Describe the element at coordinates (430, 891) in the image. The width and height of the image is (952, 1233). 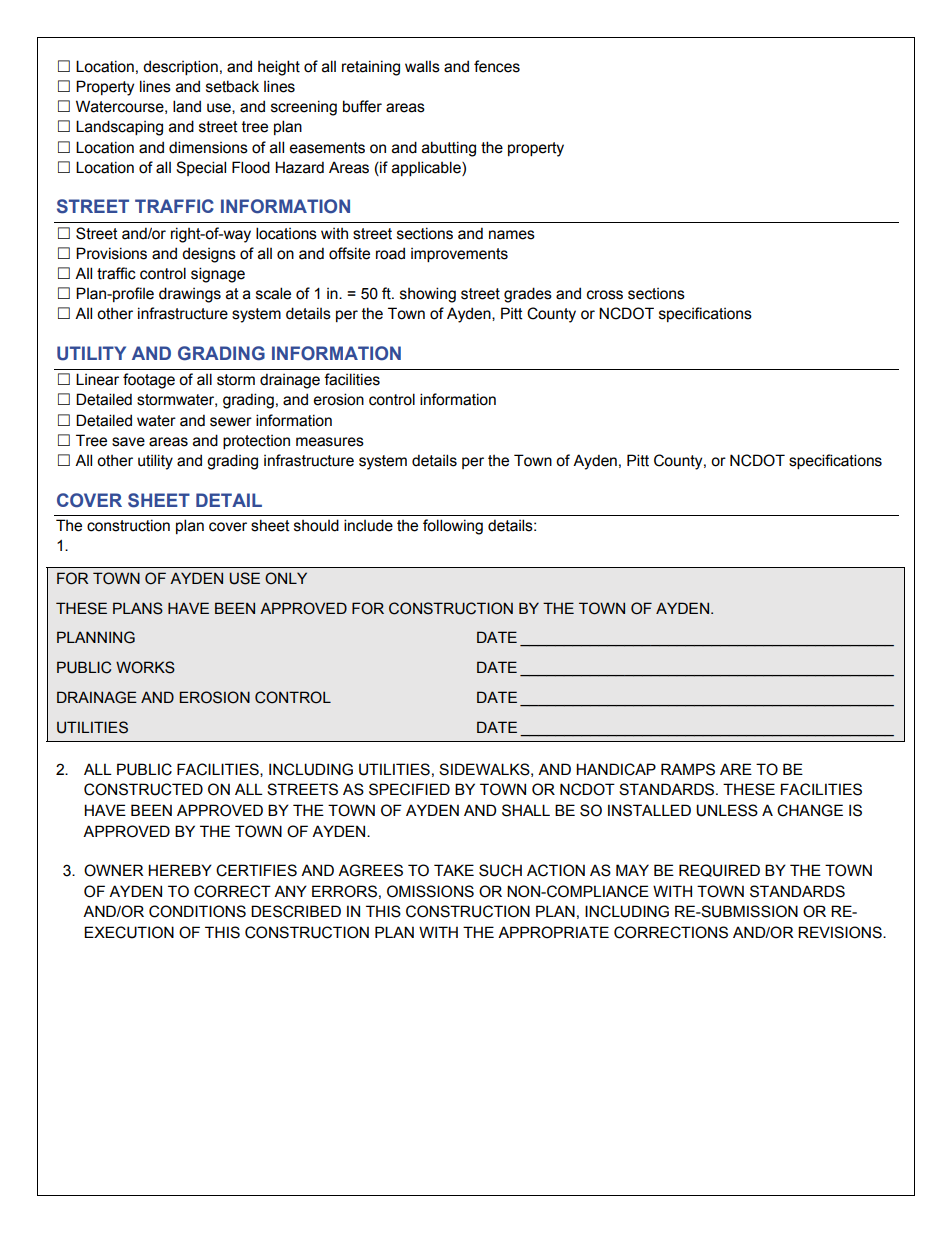
I see `OMISSIONS` at that location.
